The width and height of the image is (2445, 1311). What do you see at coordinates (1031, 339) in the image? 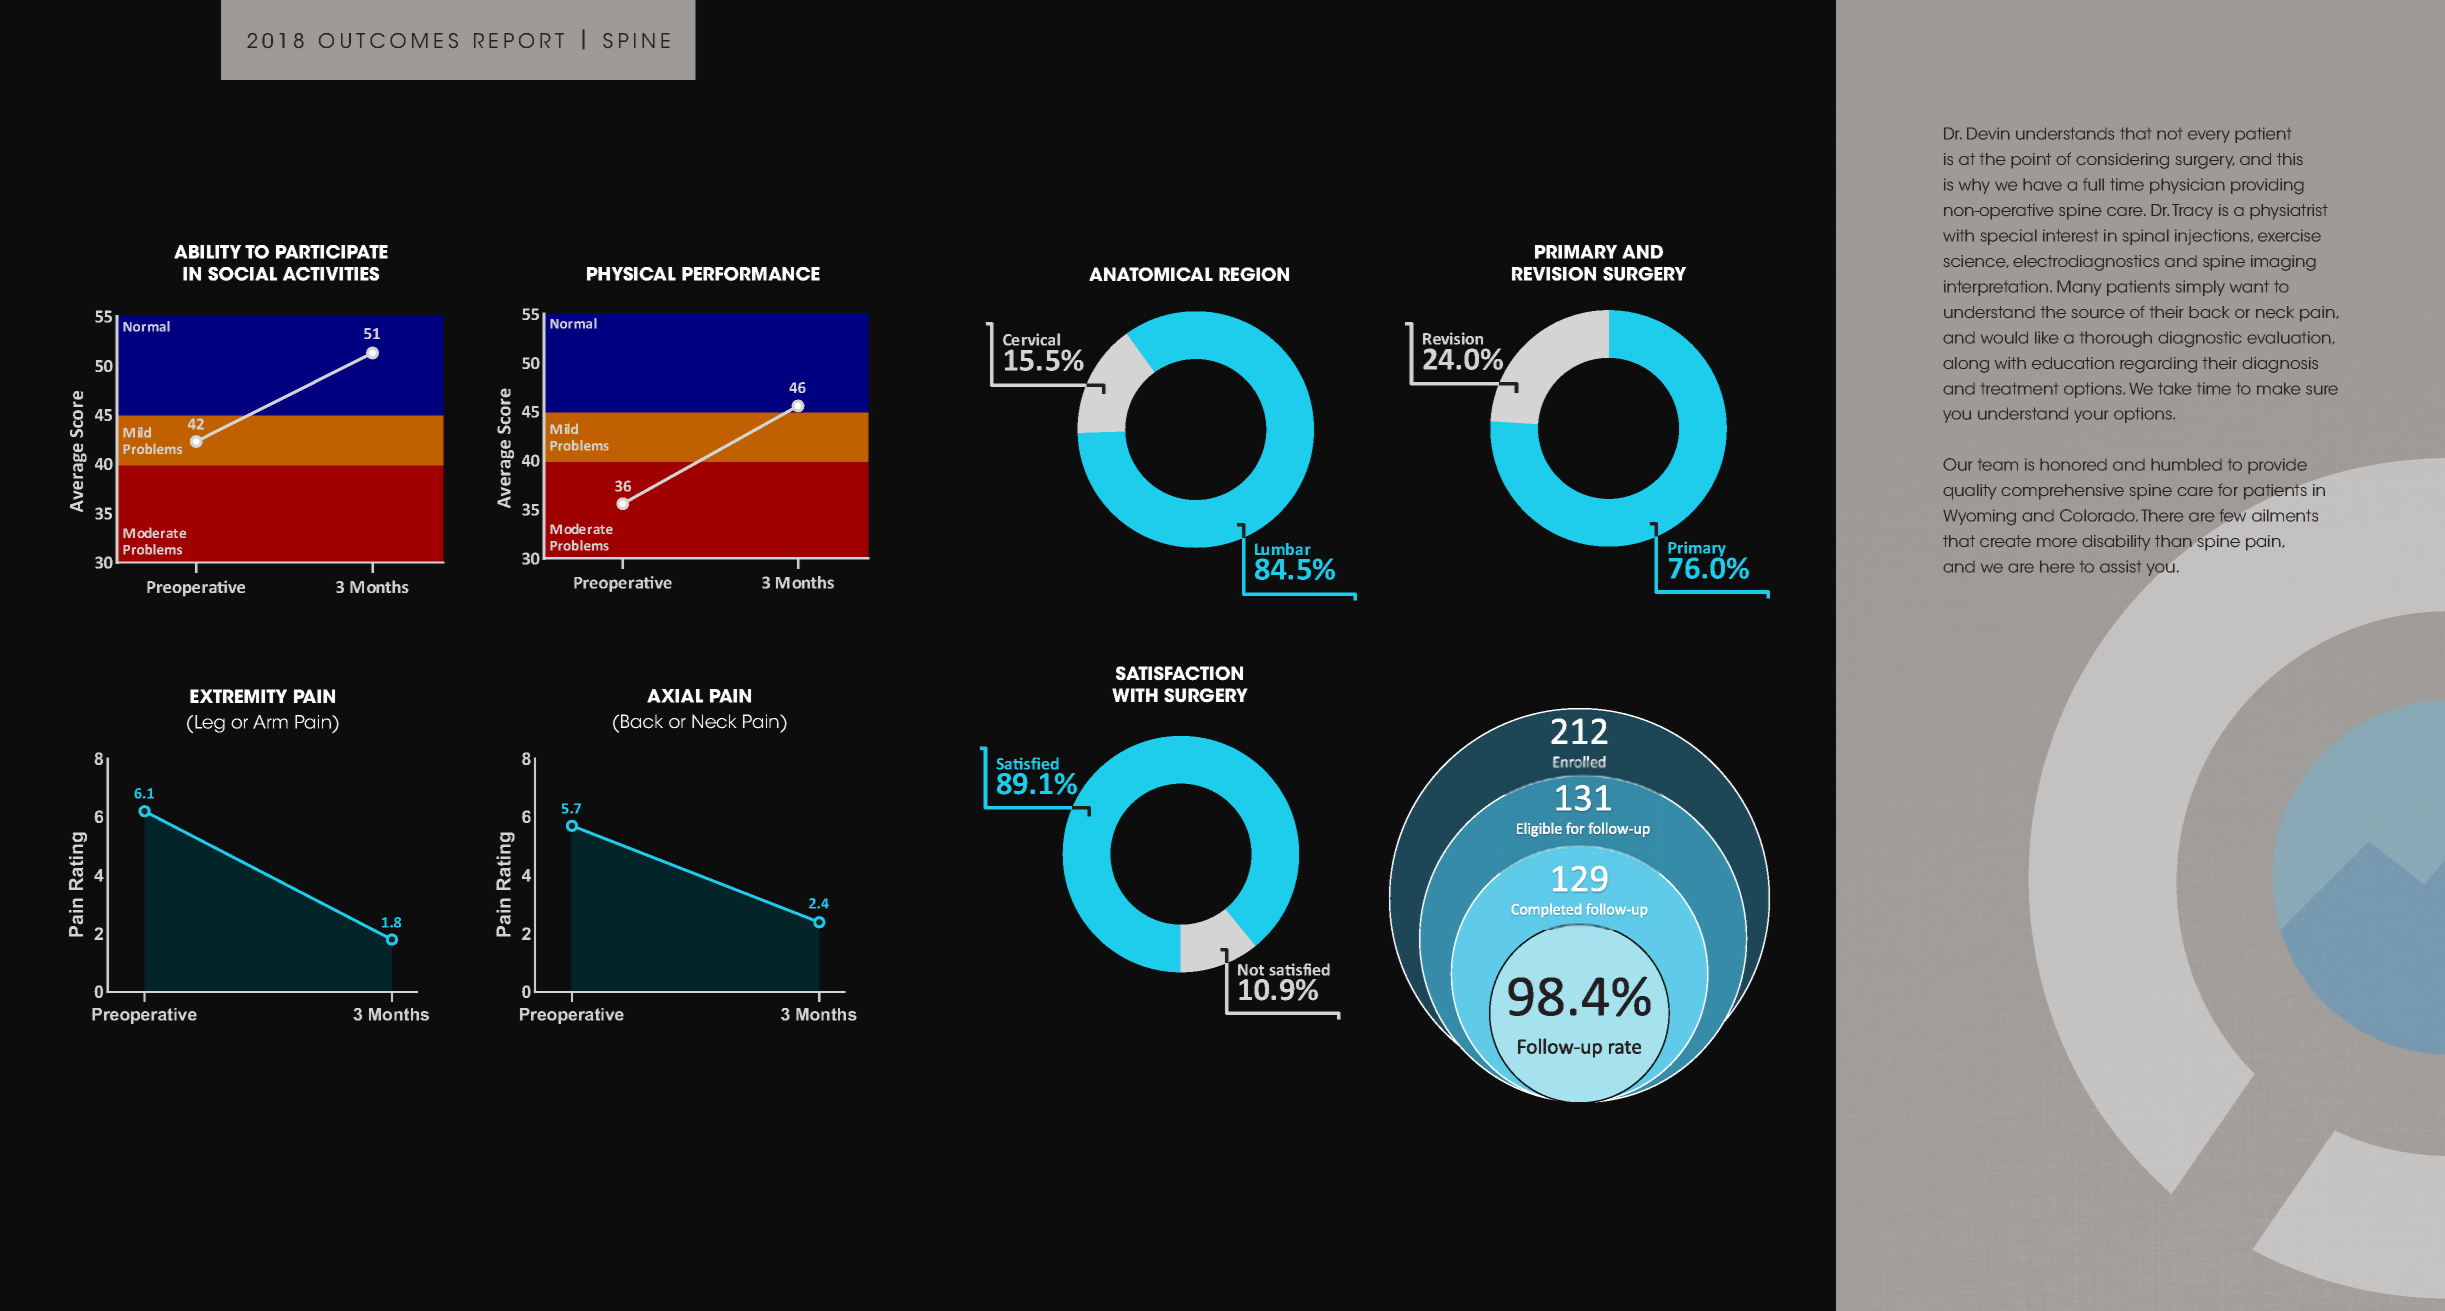
I see `Cervical` at bounding box center [1031, 339].
